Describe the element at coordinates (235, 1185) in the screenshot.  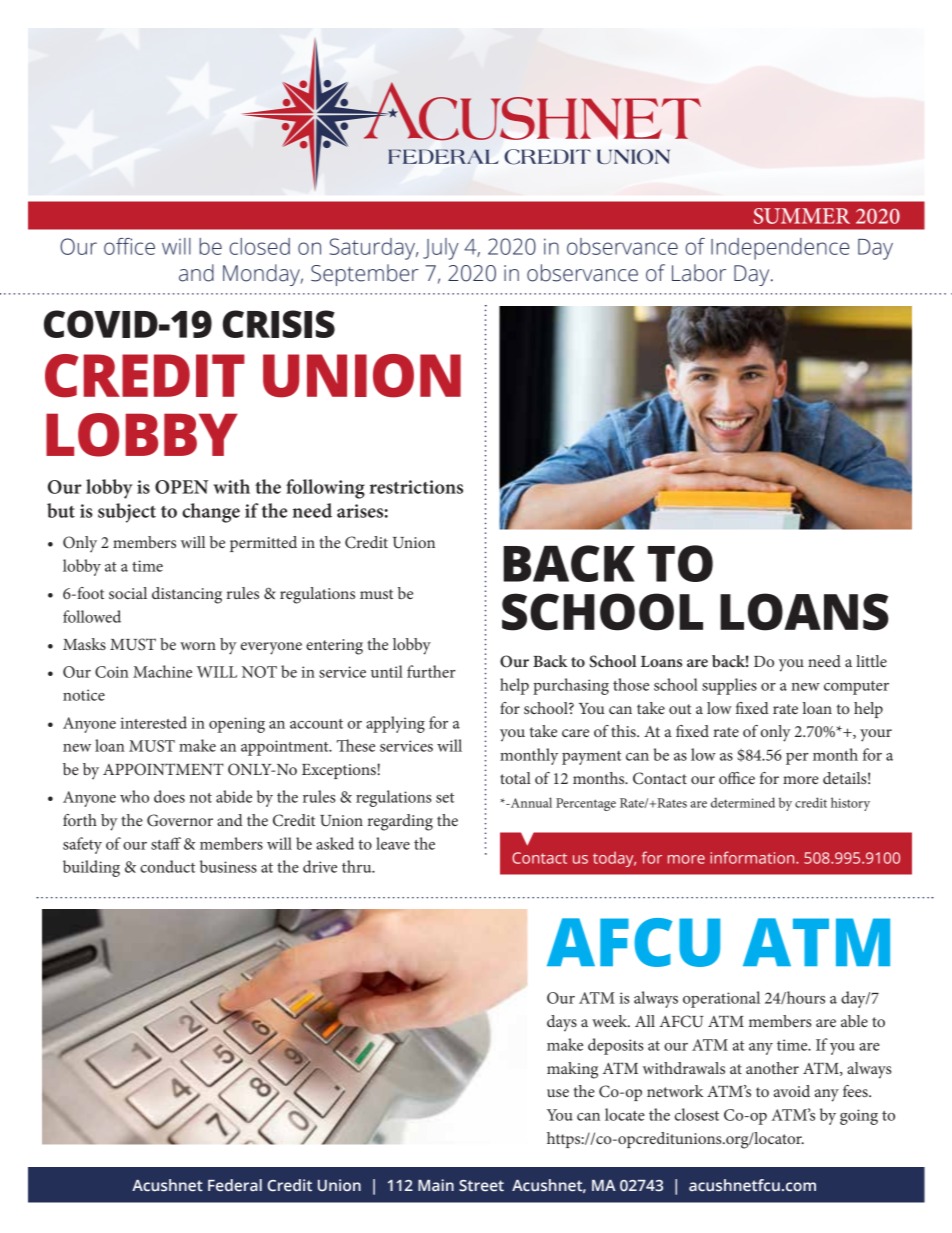
I see `Federal` at that location.
